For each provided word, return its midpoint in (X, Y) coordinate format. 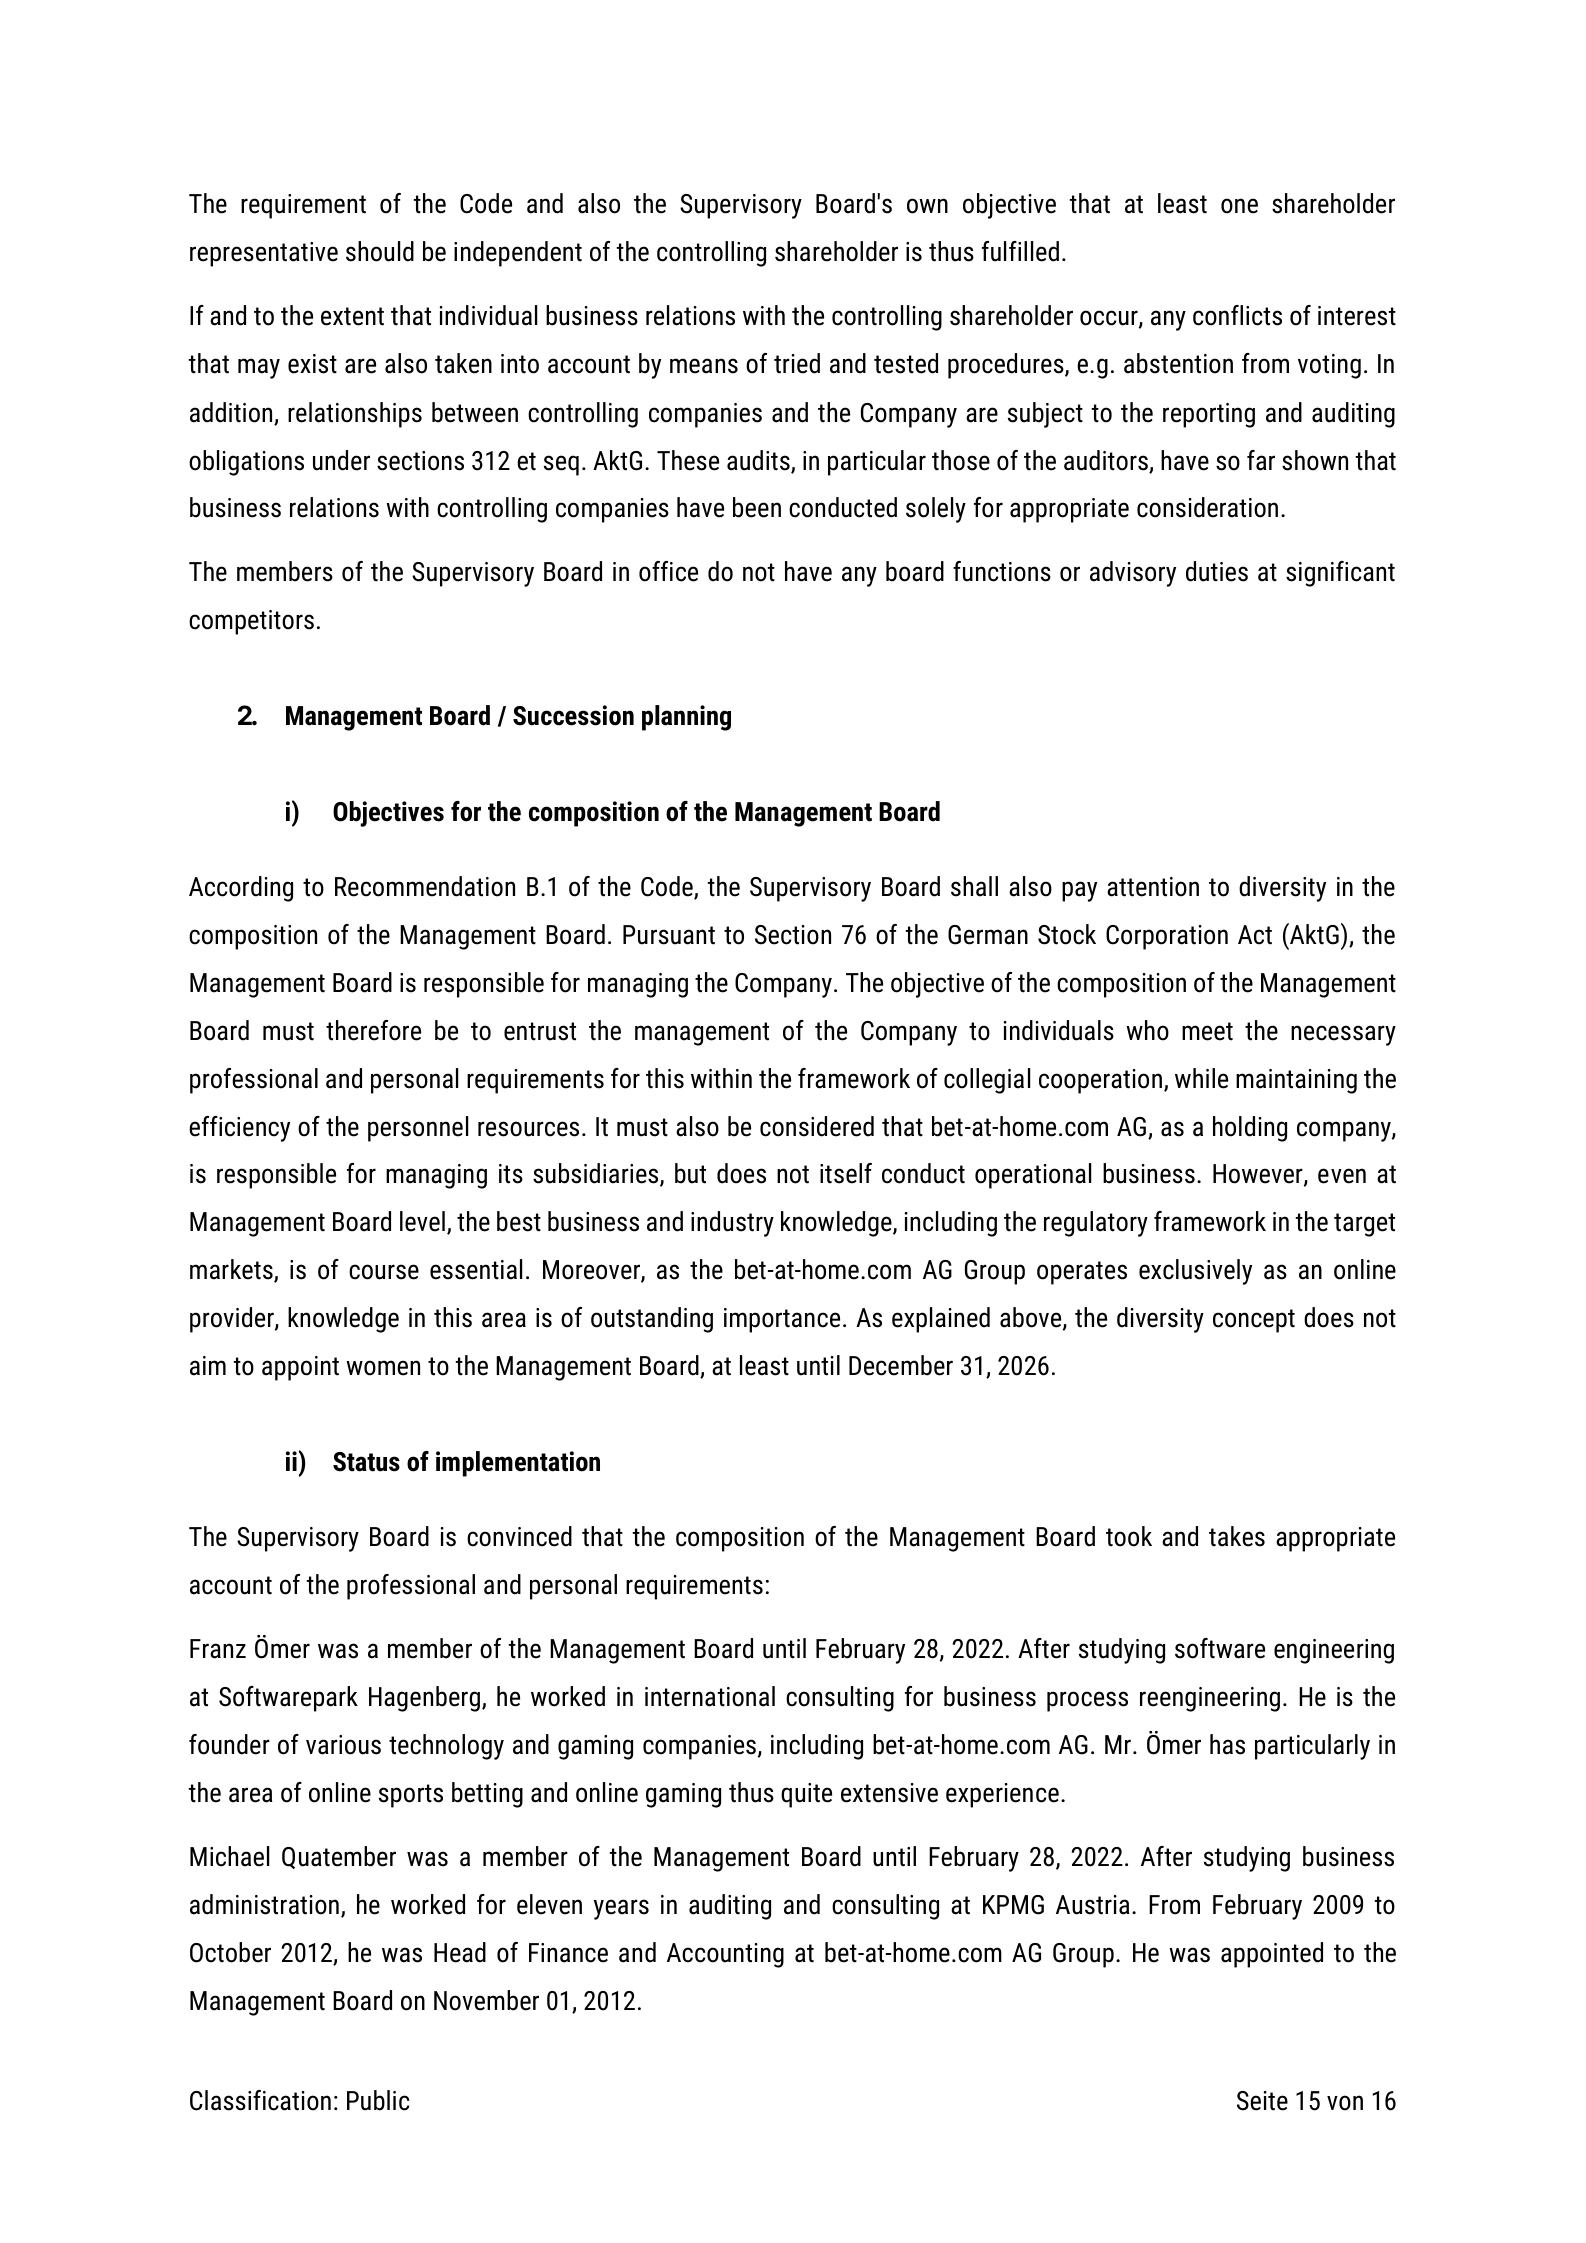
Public (378, 2100)
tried (797, 363)
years (621, 1909)
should (380, 251)
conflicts (1237, 315)
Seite (1262, 2101)
